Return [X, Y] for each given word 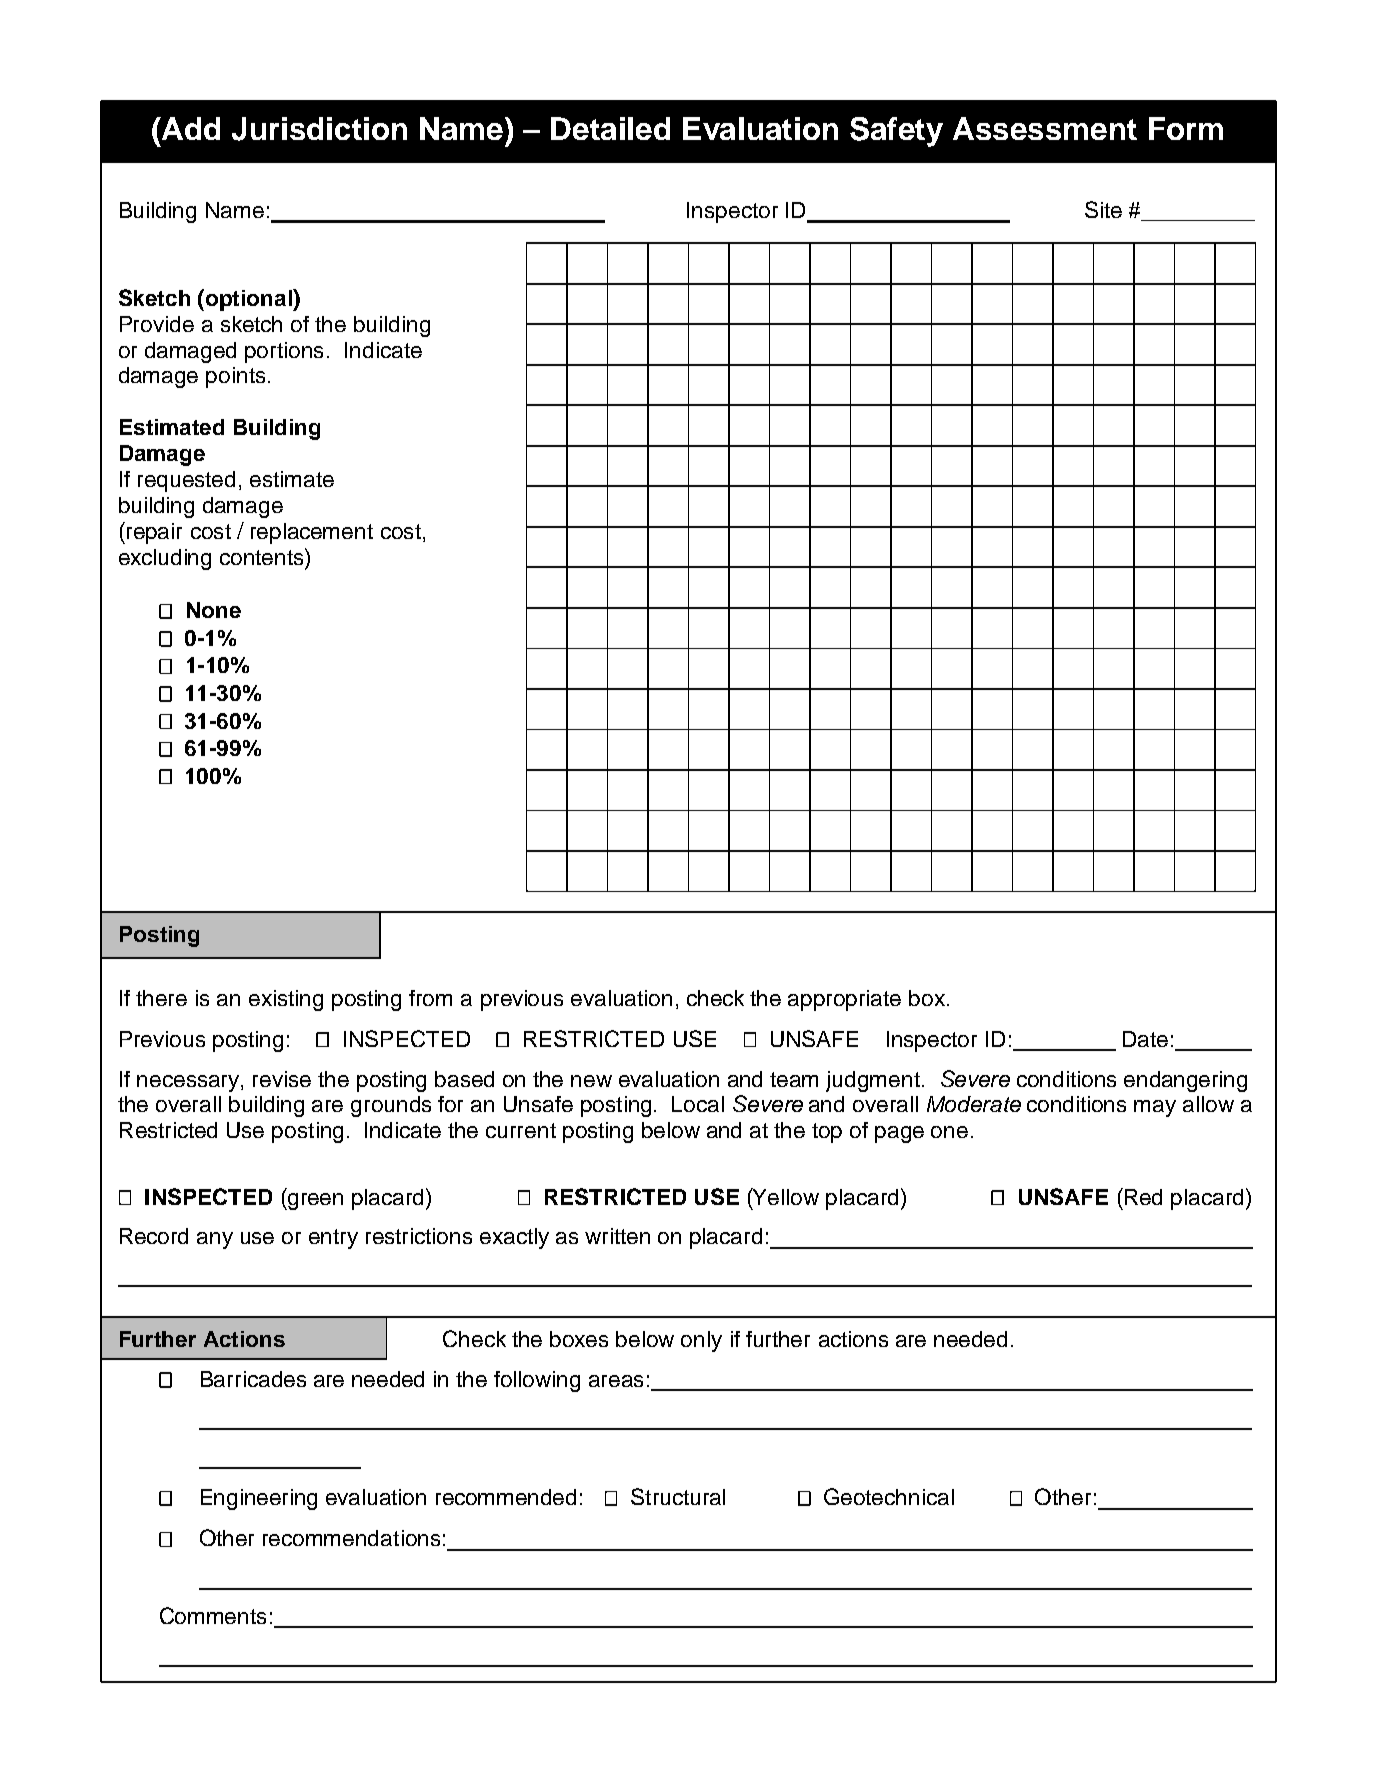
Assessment [1045, 128]
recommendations [351, 1538]
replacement [312, 533]
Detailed [610, 128]
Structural [678, 1496]
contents [263, 556]
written [617, 1236]
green [314, 1201]
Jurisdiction [319, 129]
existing [286, 1000]
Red [1143, 1197]
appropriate [844, 1000]
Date [1145, 1039]
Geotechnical [889, 1496]
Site [1103, 209]
